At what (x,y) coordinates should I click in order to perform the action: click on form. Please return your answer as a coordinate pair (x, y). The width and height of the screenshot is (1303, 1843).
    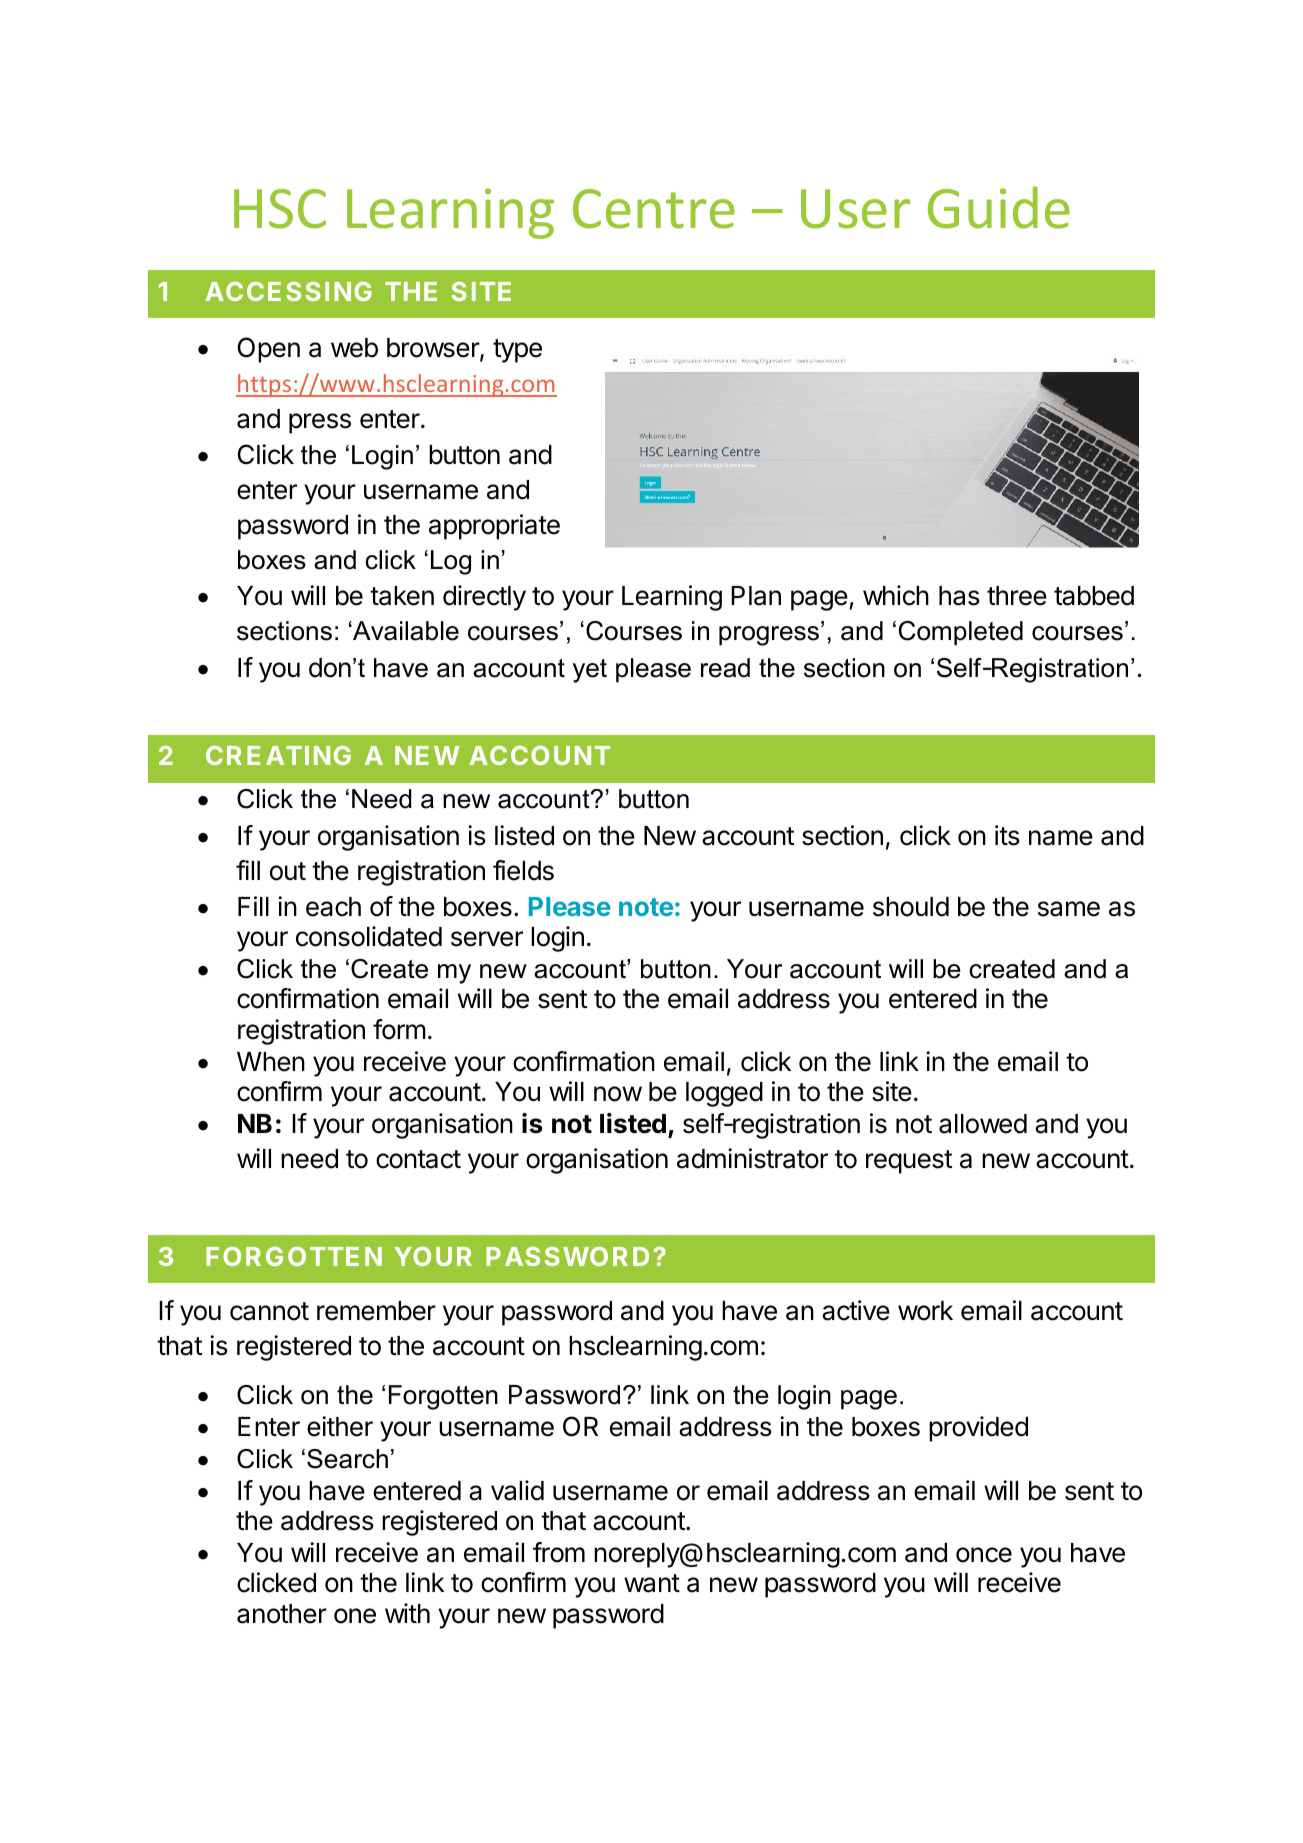
    Looking at the image, I should click on (399, 1029).
